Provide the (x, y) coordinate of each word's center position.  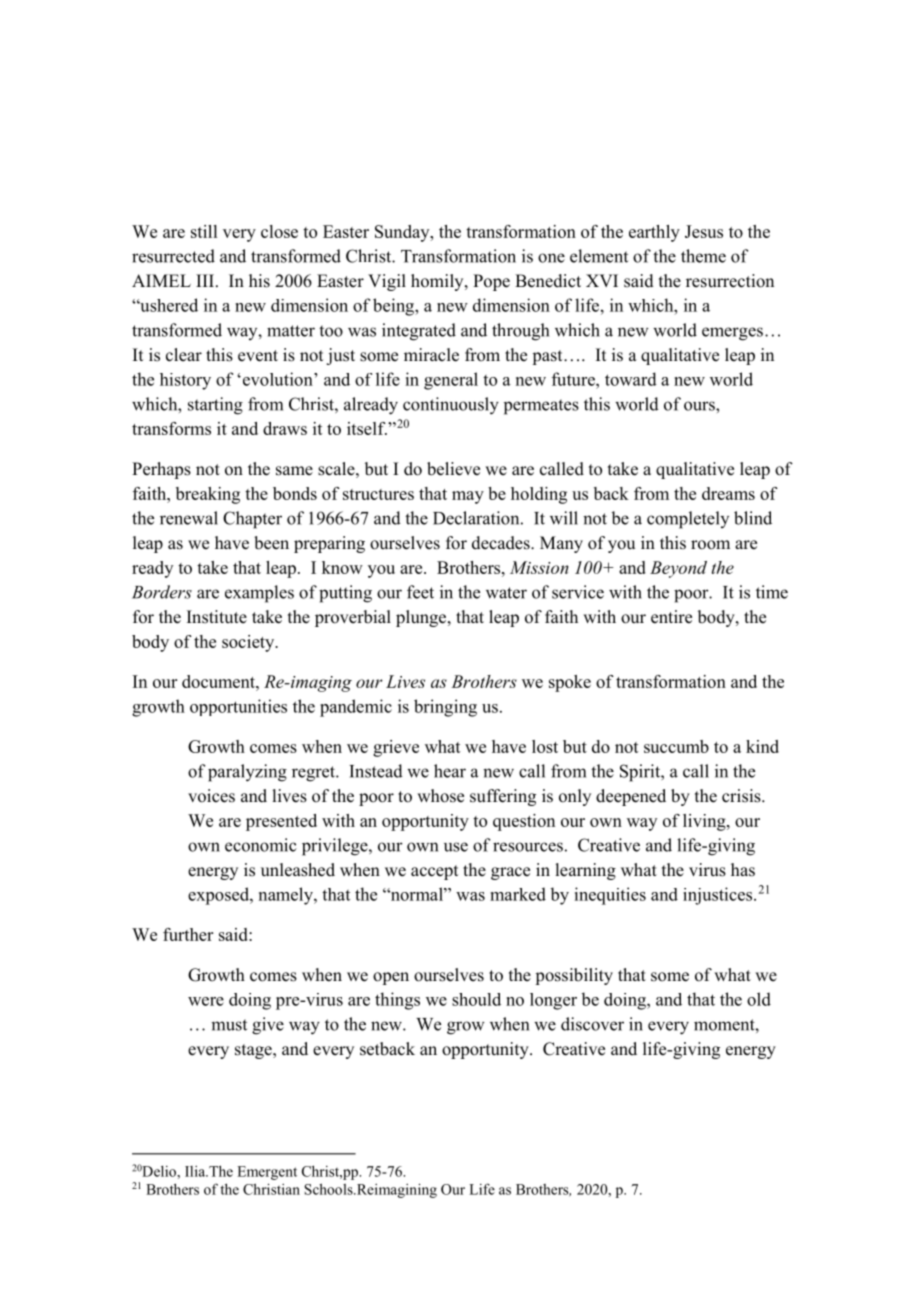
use (456, 847)
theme (703, 256)
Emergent (267, 1173)
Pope (491, 282)
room (710, 545)
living (705, 822)
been (271, 543)
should (476, 999)
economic (261, 845)
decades (502, 543)
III (205, 280)
